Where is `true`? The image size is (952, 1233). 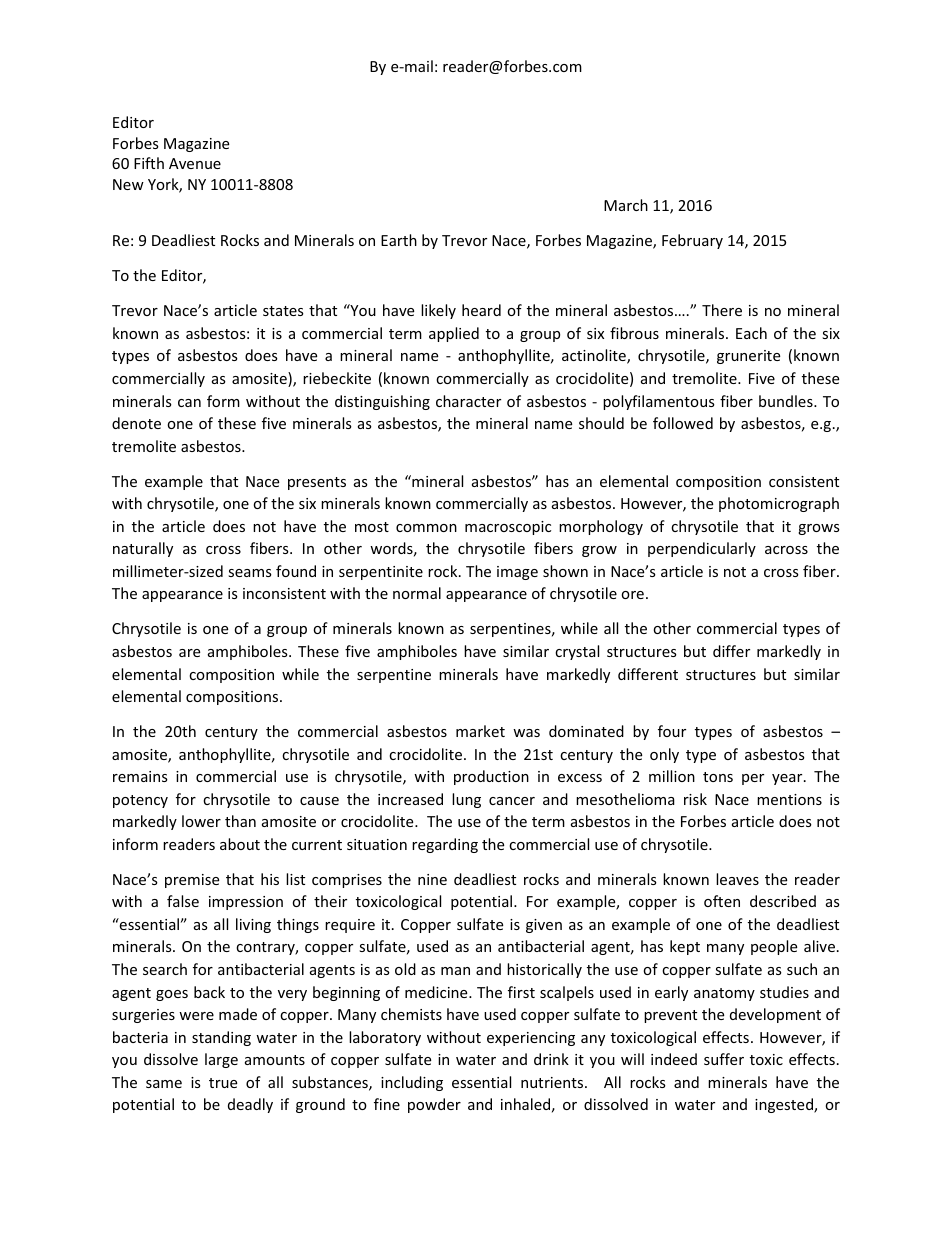 true is located at coordinates (223, 1083).
